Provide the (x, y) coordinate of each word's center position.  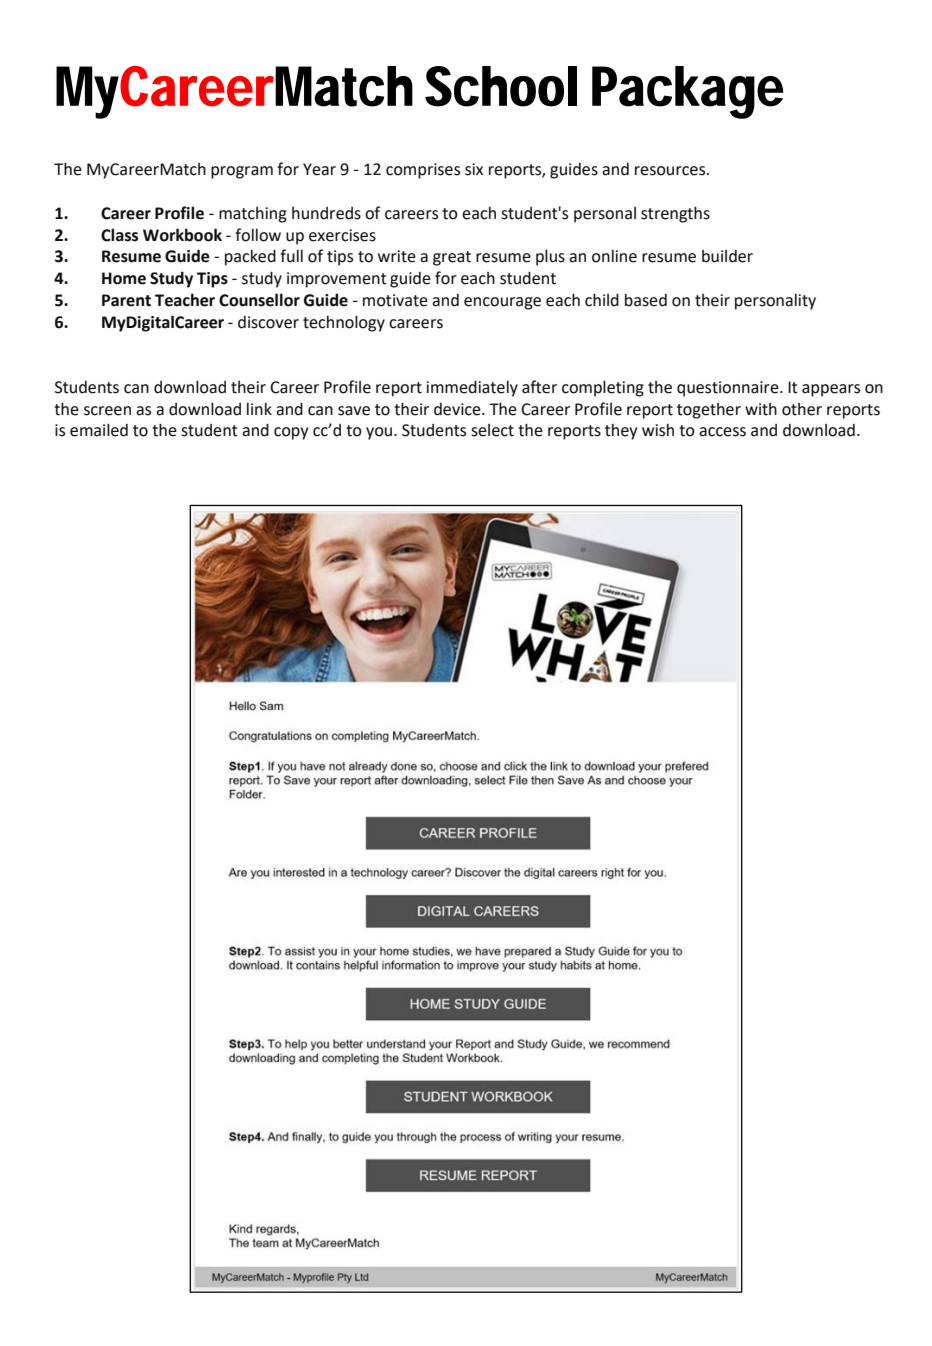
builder (727, 256)
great (452, 258)
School (501, 86)
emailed (99, 430)
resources (671, 171)
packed (250, 257)
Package (687, 92)
